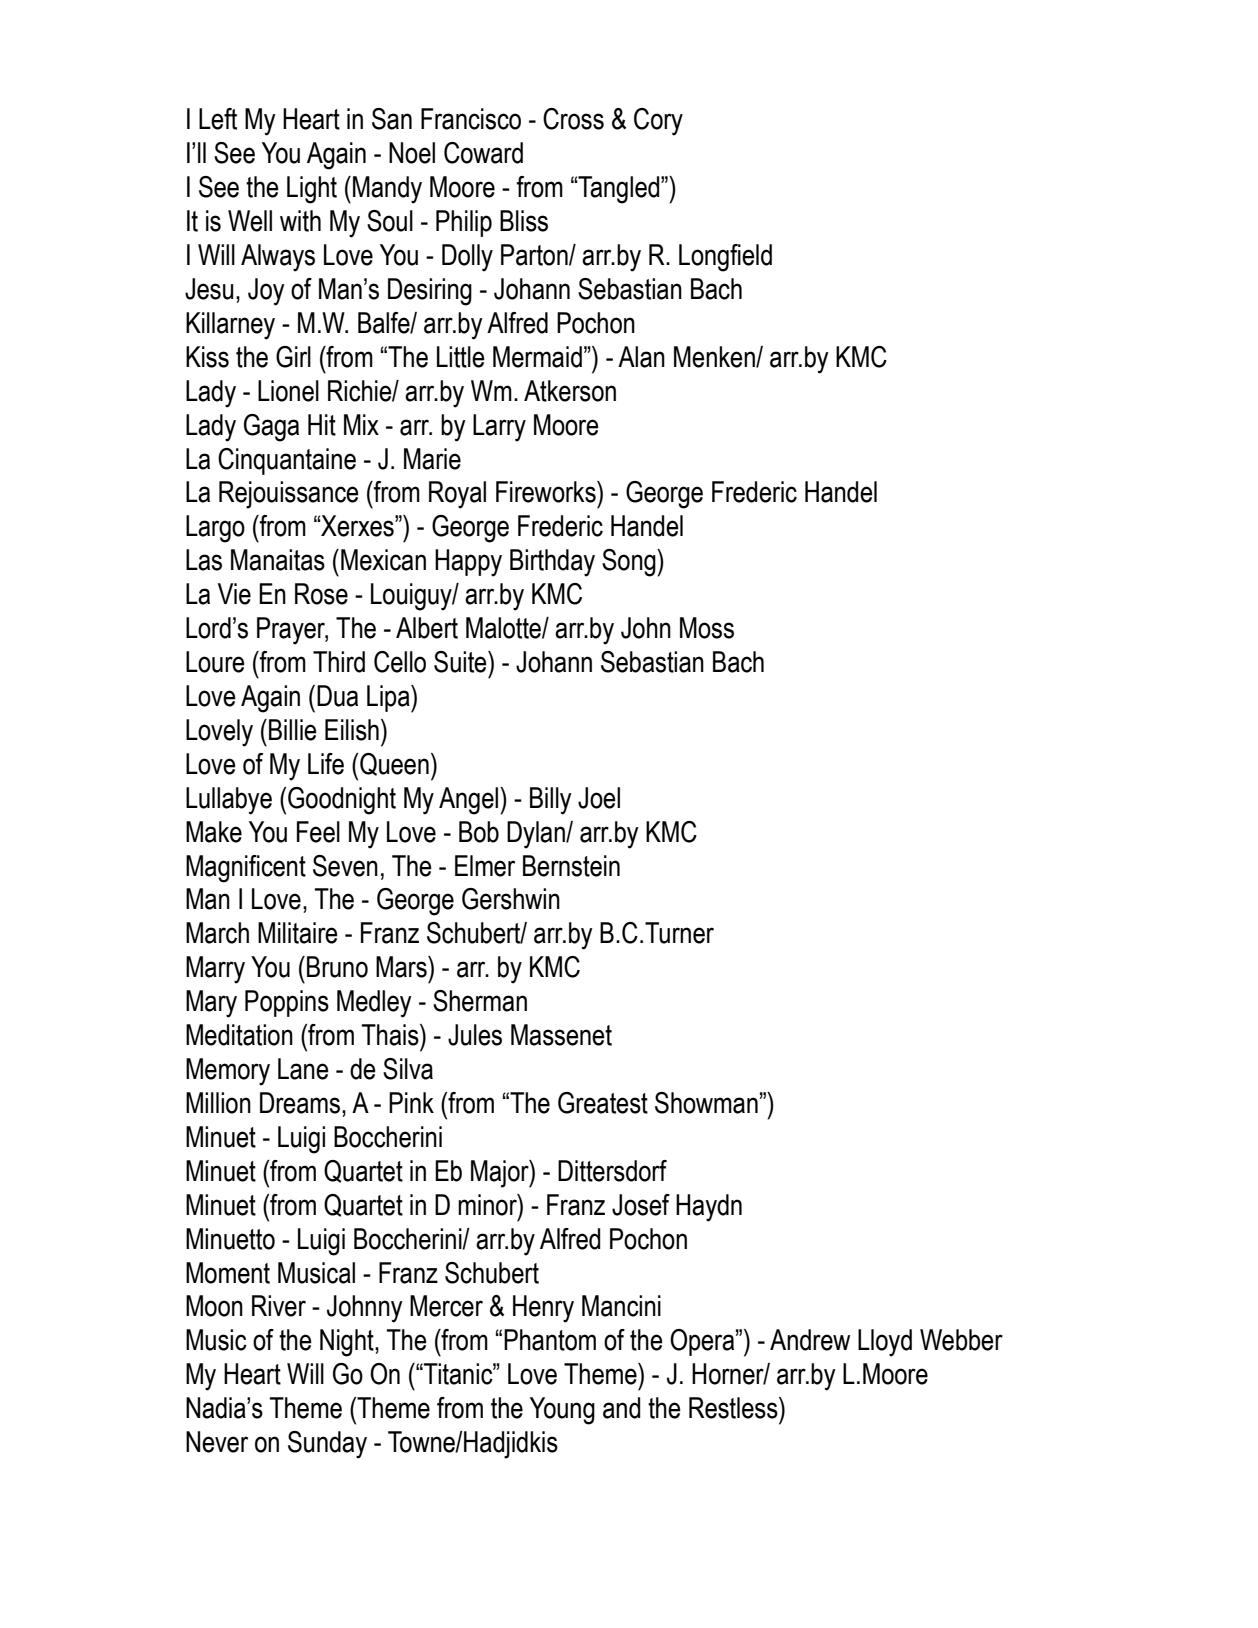 The image size is (1258, 1628). What do you see at coordinates (658, 122) in the screenshot?
I see `Cory` at bounding box center [658, 122].
